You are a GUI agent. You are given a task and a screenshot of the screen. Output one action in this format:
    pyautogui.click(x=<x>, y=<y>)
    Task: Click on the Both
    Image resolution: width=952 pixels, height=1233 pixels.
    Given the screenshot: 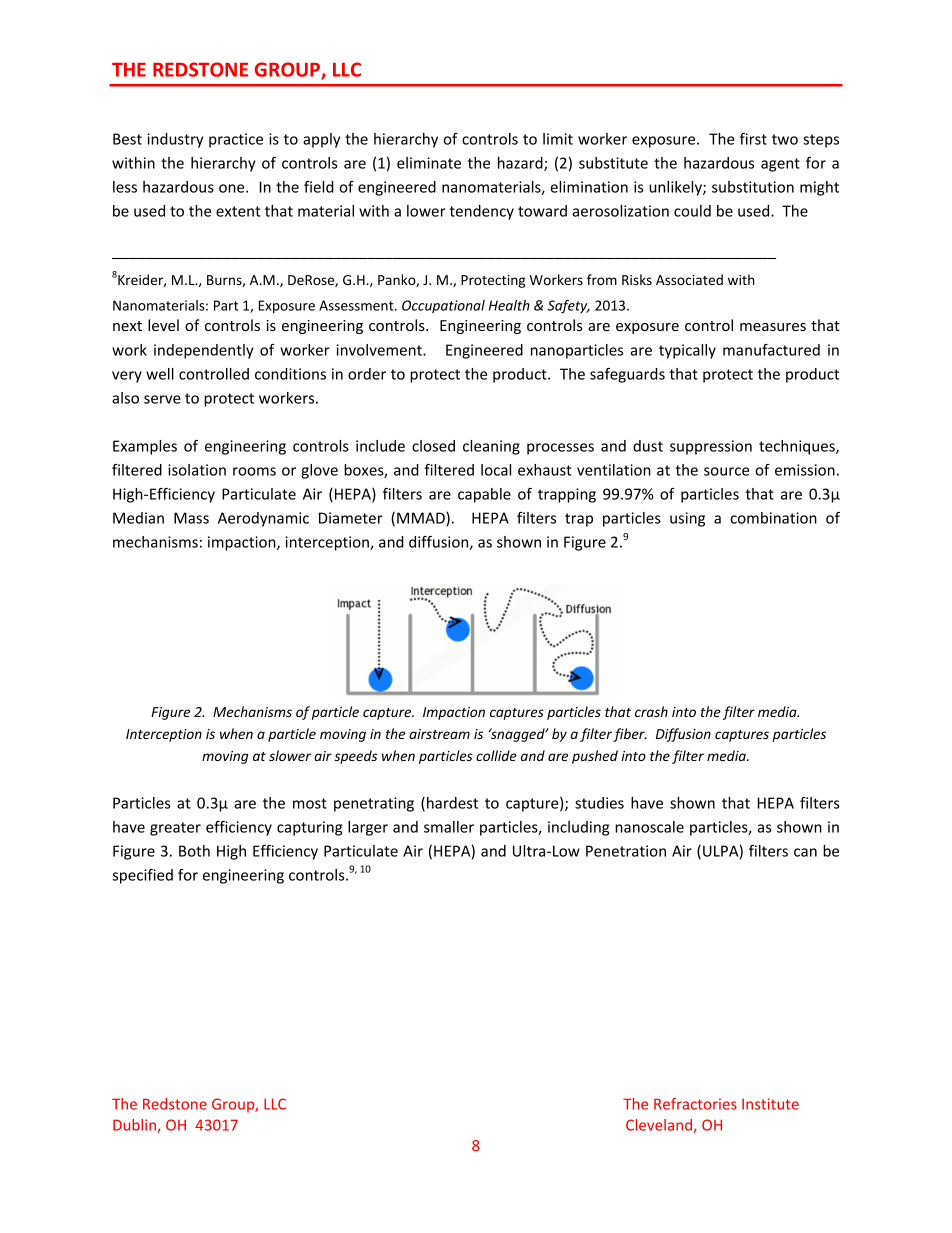 What is the action you would take?
    pyautogui.click(x=194, y=851)
